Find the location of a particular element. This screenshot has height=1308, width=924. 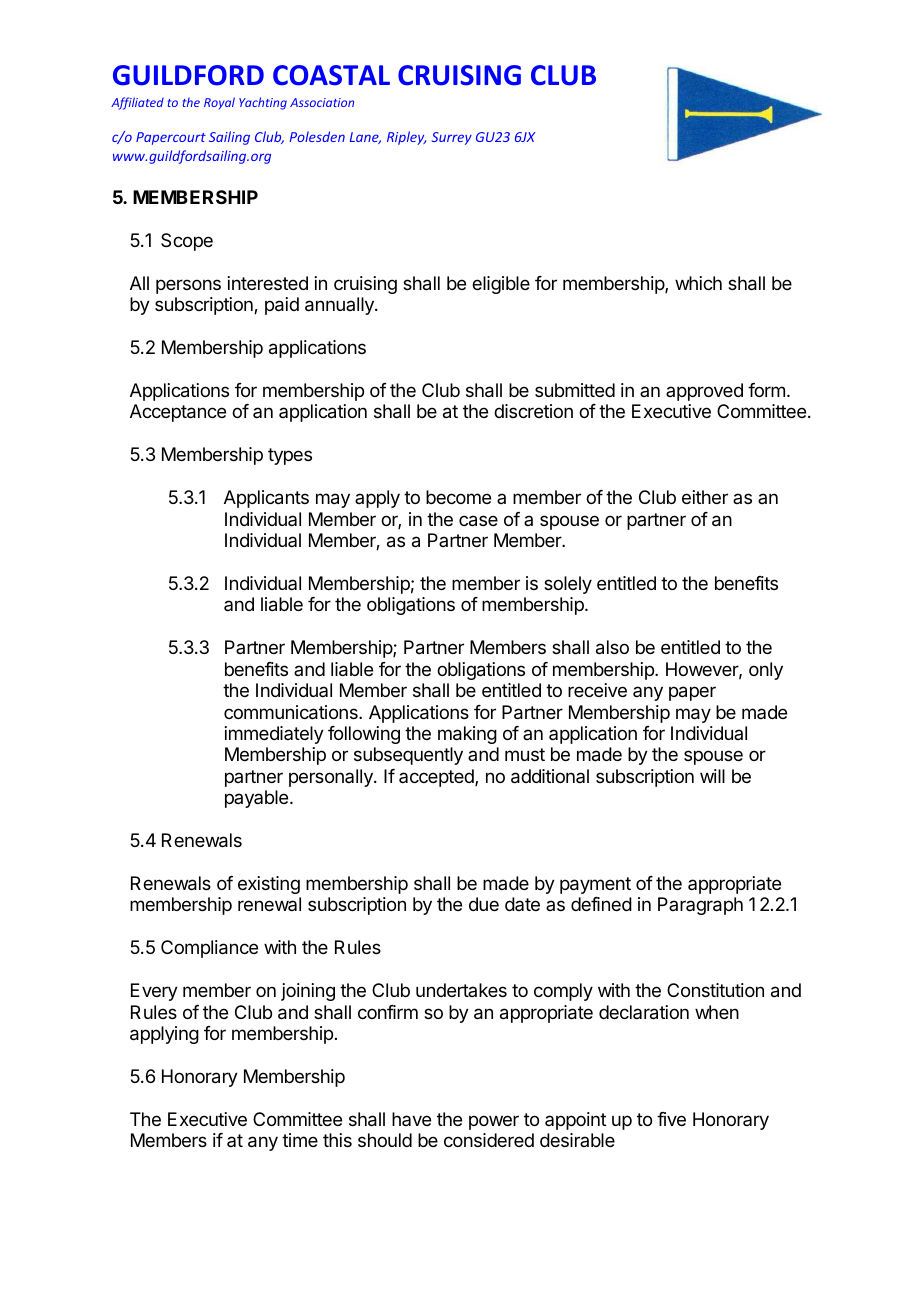

Royal is located at coordinates (219, 103).
